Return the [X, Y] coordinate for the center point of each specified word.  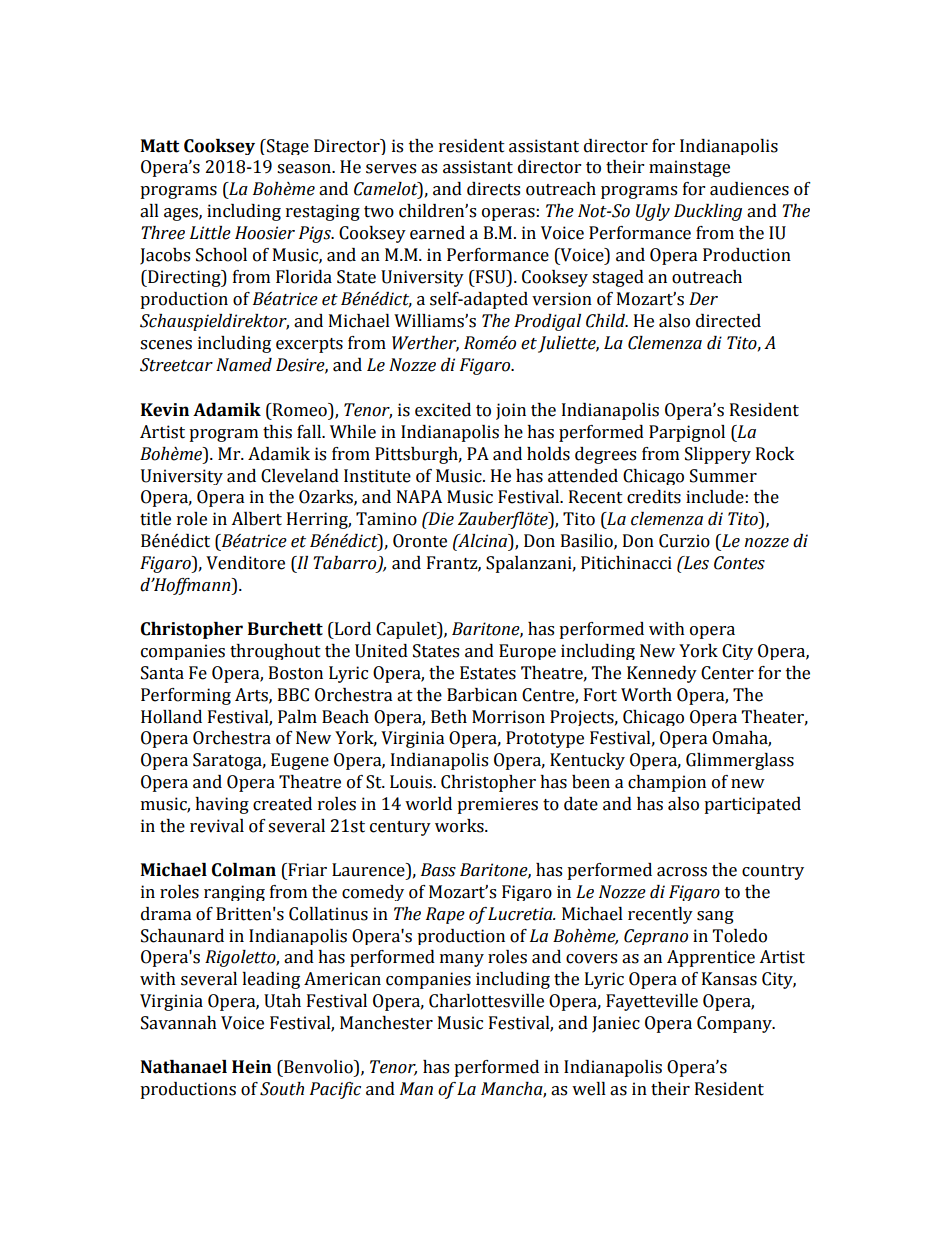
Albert [256, 519]
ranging [234, 893]
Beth [449, 717]
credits [654, 497]
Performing [186, 696]
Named [244, 365]
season [305, 169]
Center [727, 673]
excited [443, 410]
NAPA [419, 496]
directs [493, 189]
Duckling [708, 212]
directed [728, 321]
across [682, 872]
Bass [438, 870]
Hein [252, 1067]
